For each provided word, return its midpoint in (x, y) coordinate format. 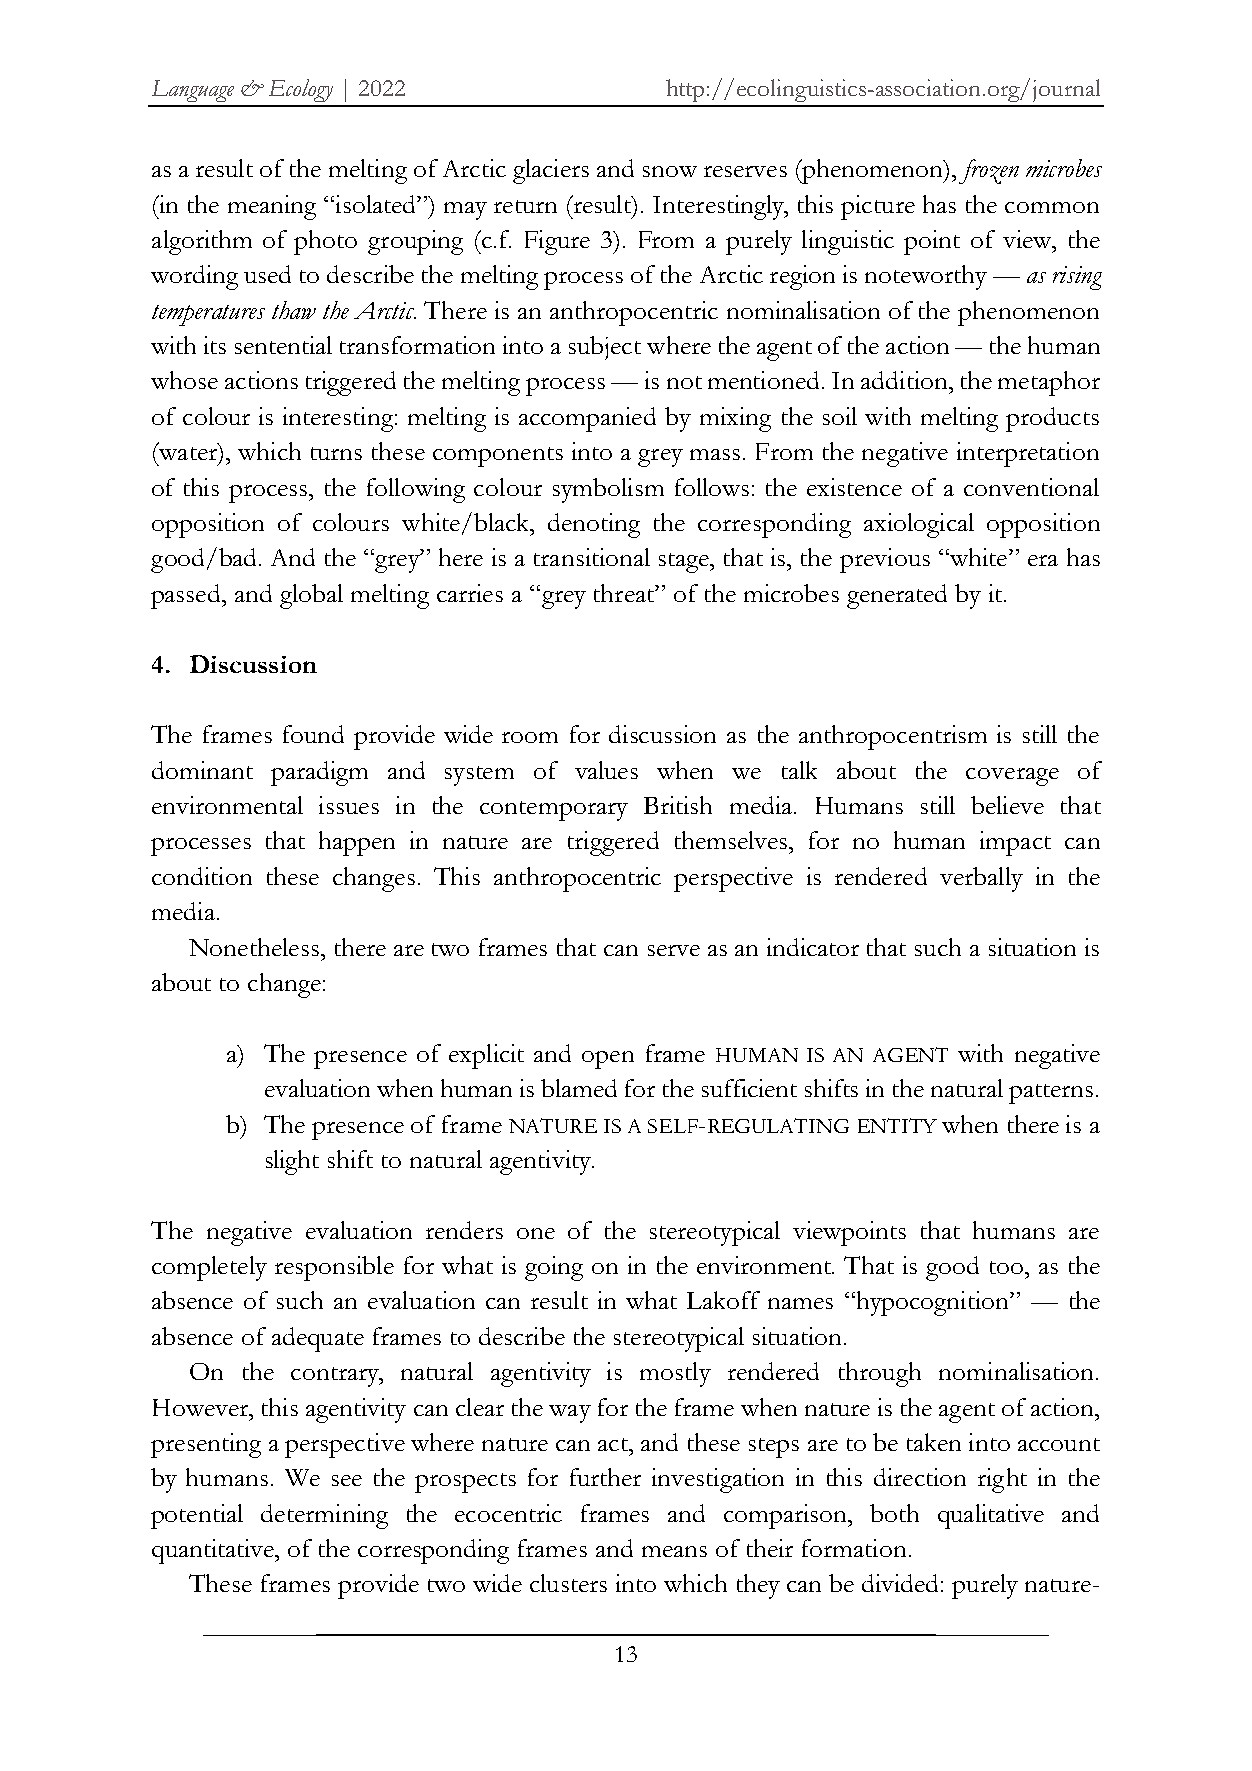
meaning (272, 207)
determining (324, 1516)
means (674, 1551)
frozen (989, 171)
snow (670, 171)
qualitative (991, 1516)
